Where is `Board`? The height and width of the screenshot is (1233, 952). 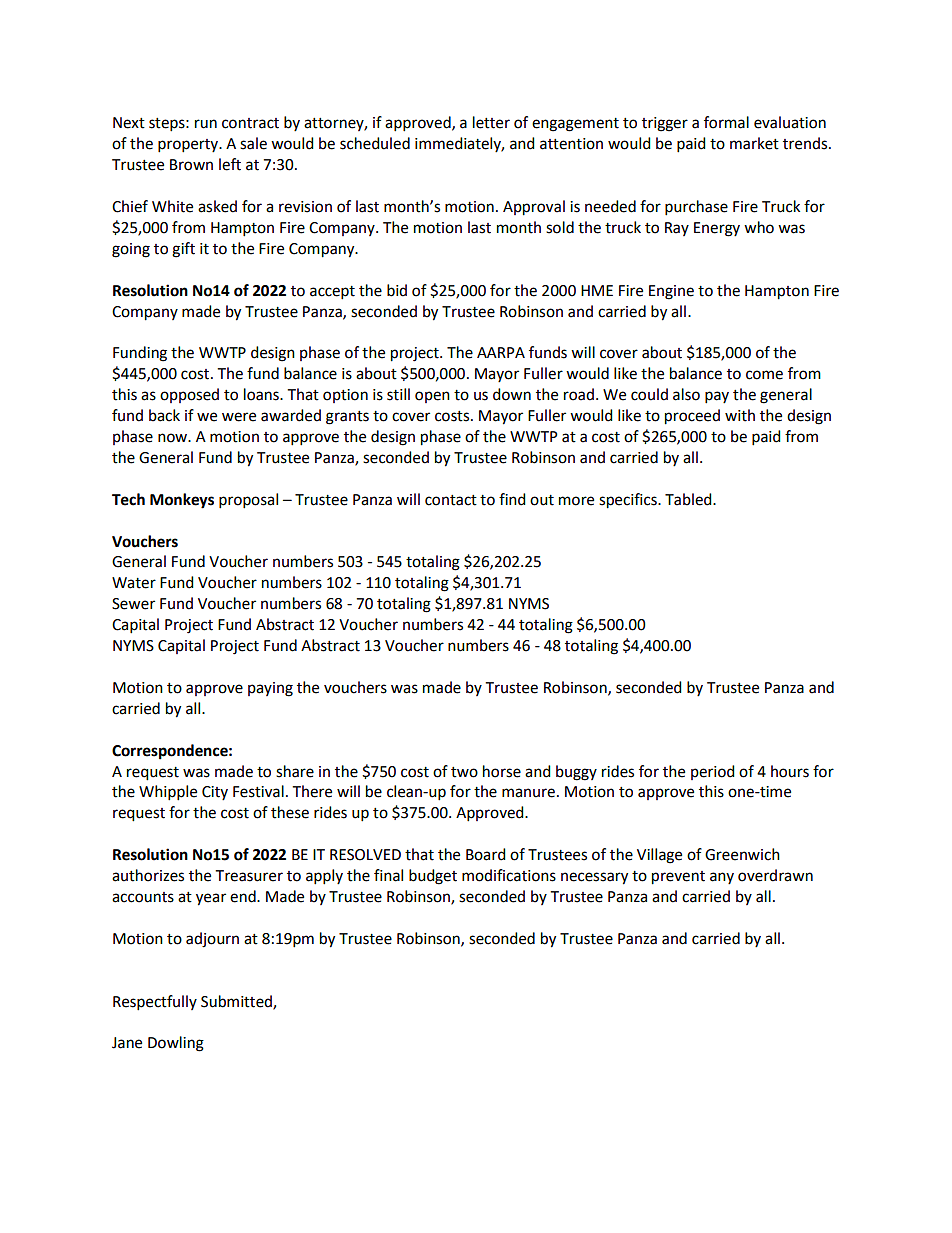 Board is located at coordinates (486, 854).
